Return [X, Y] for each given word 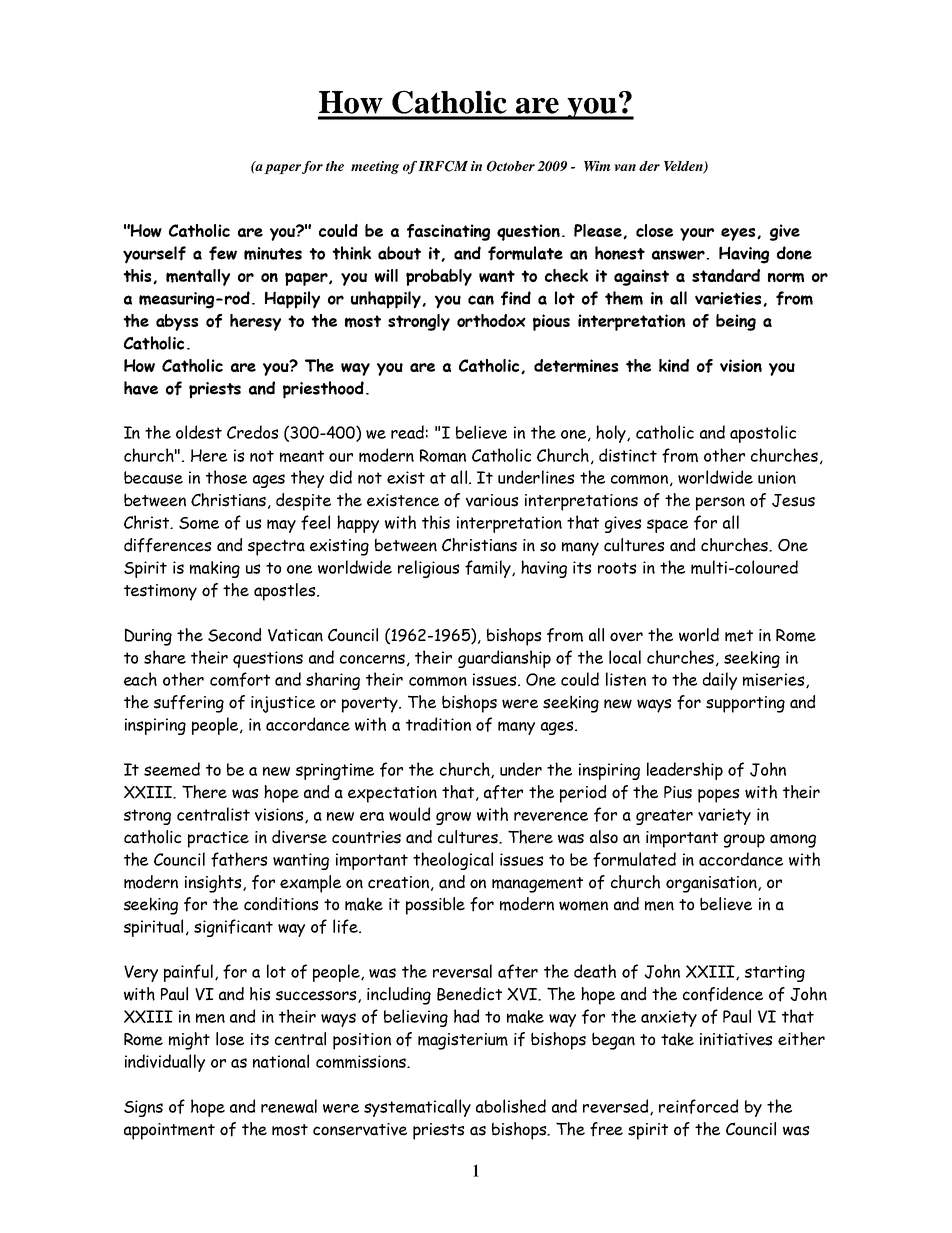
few [223, 253]
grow [453, 818]
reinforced [698, 1106]
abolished [511, 1106]
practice [218, 839]
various [492, 500]
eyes [739, 234]
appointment [169, 1131]
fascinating [448, 232]
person [720, 504]
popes [718, 796]
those [226, 477]
